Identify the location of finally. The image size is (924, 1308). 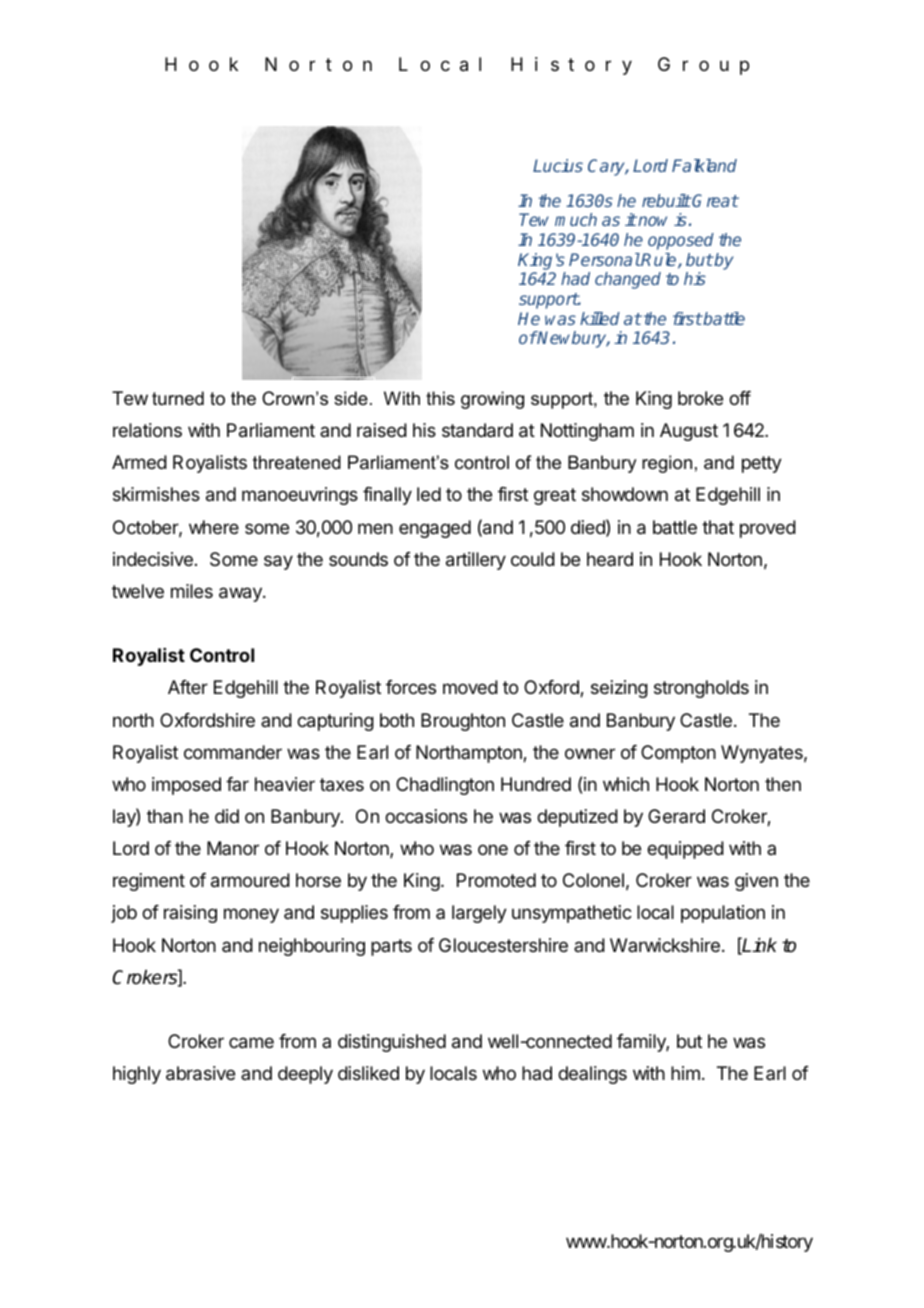
(387, 496).
